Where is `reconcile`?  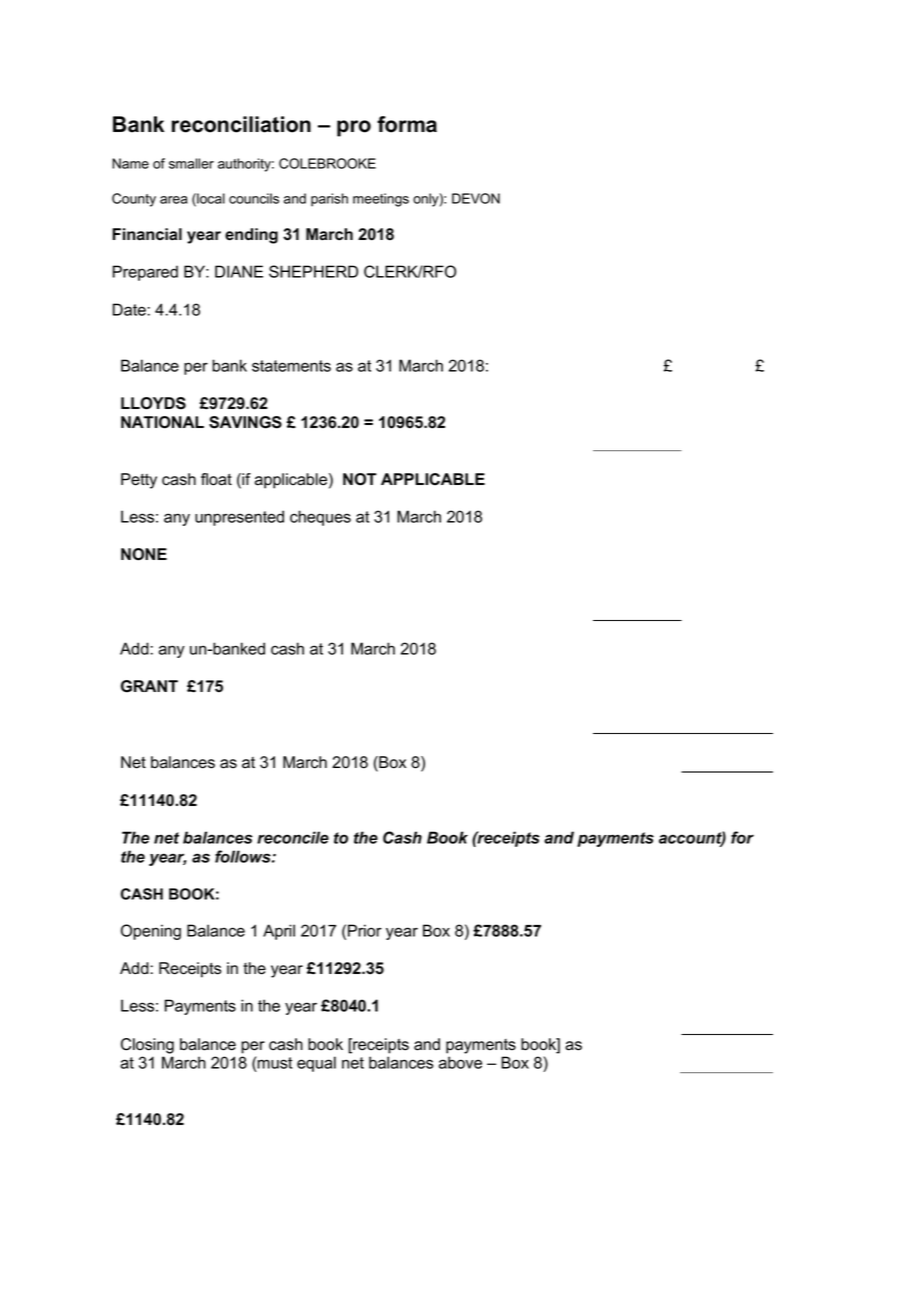
reconcile is located at coordinates (293, 837).
